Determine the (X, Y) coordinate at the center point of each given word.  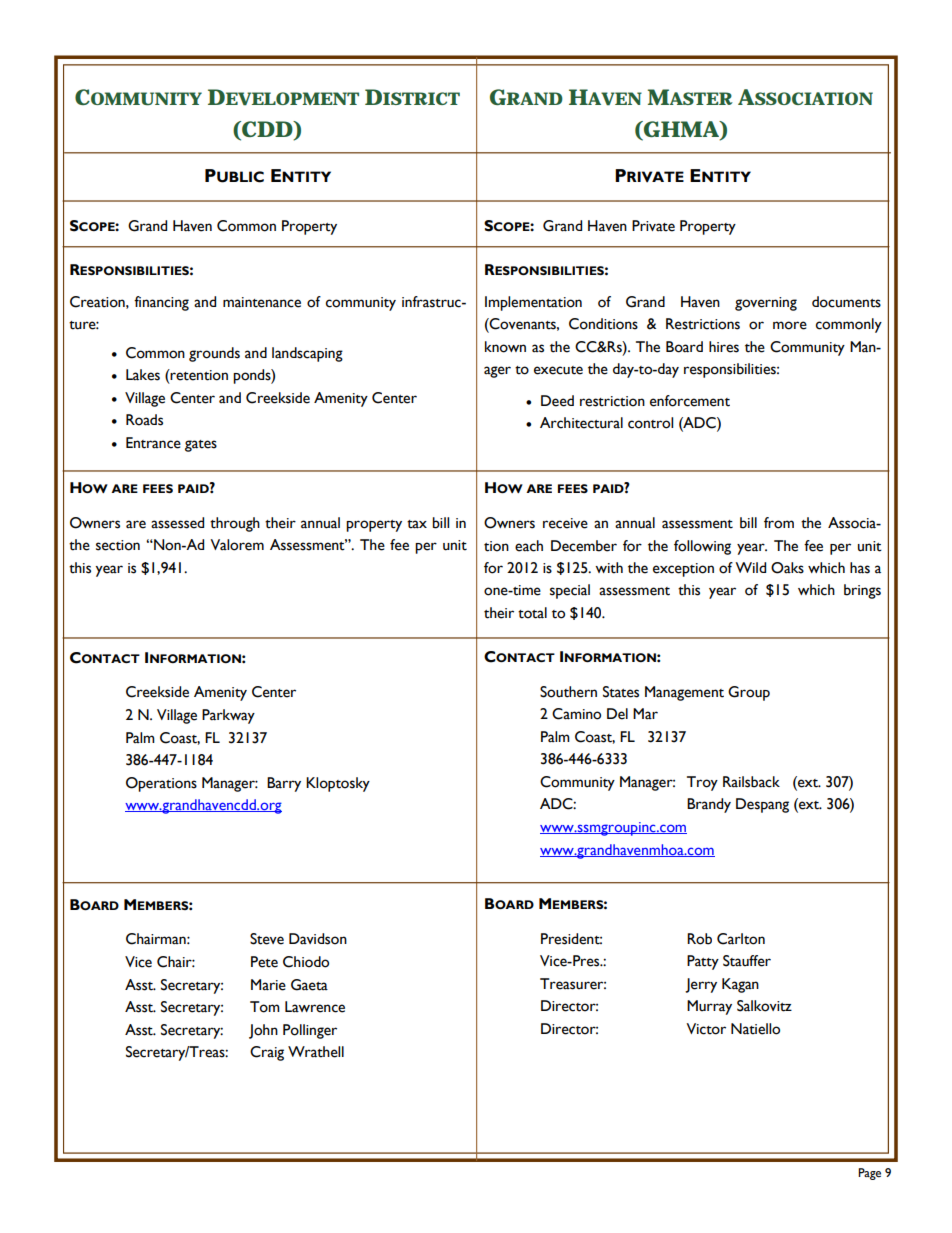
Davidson (318, 939)
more (790, 325)
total (532, 613)
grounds (214, 354)
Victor (706, 1029)
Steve (267, 939)
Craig (267, 1053)
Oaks (787, 568)
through (235, 524)
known (505, 347)
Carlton (741, 939)
